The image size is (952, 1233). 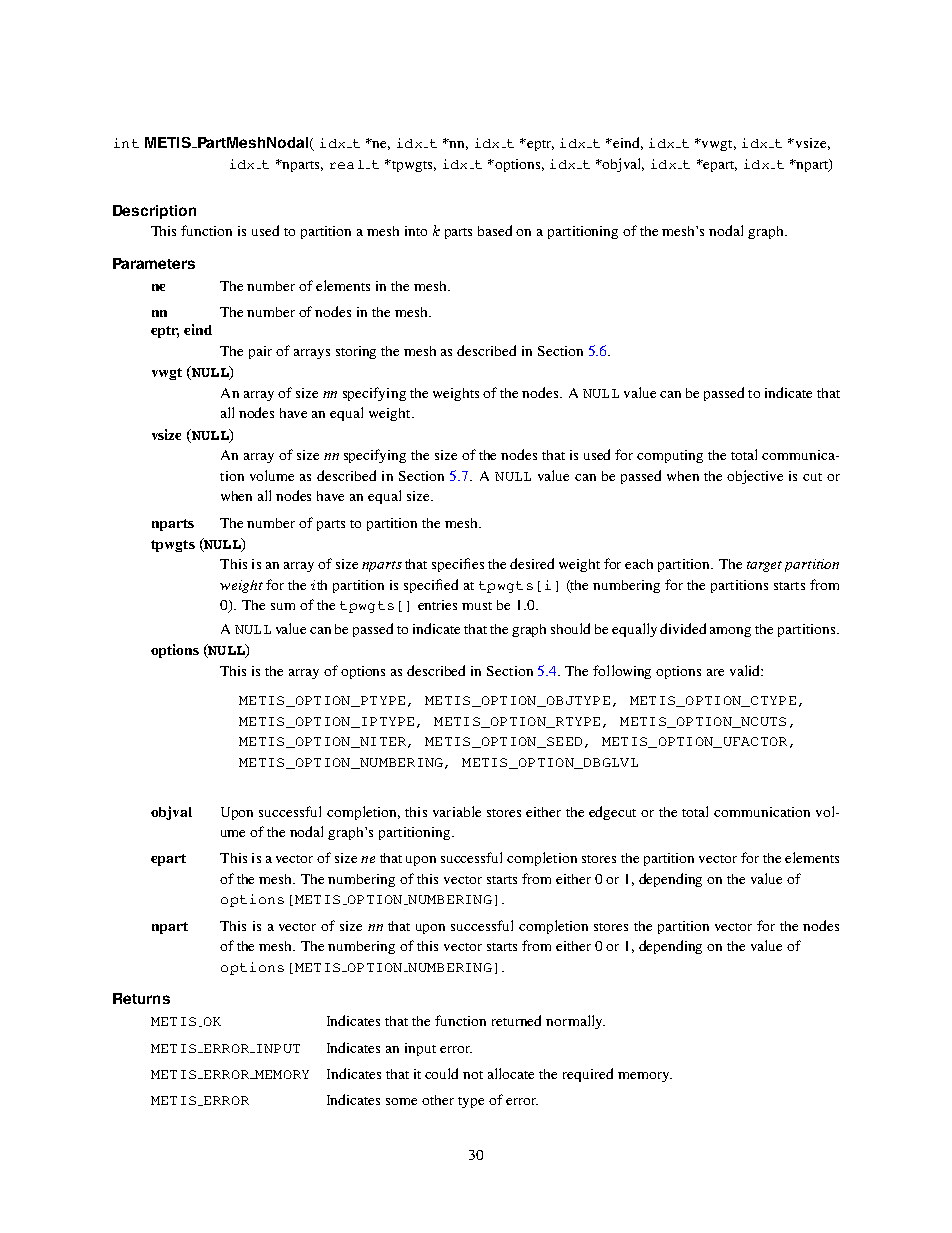 I want to click on sum, so click(x=283, y=606).
